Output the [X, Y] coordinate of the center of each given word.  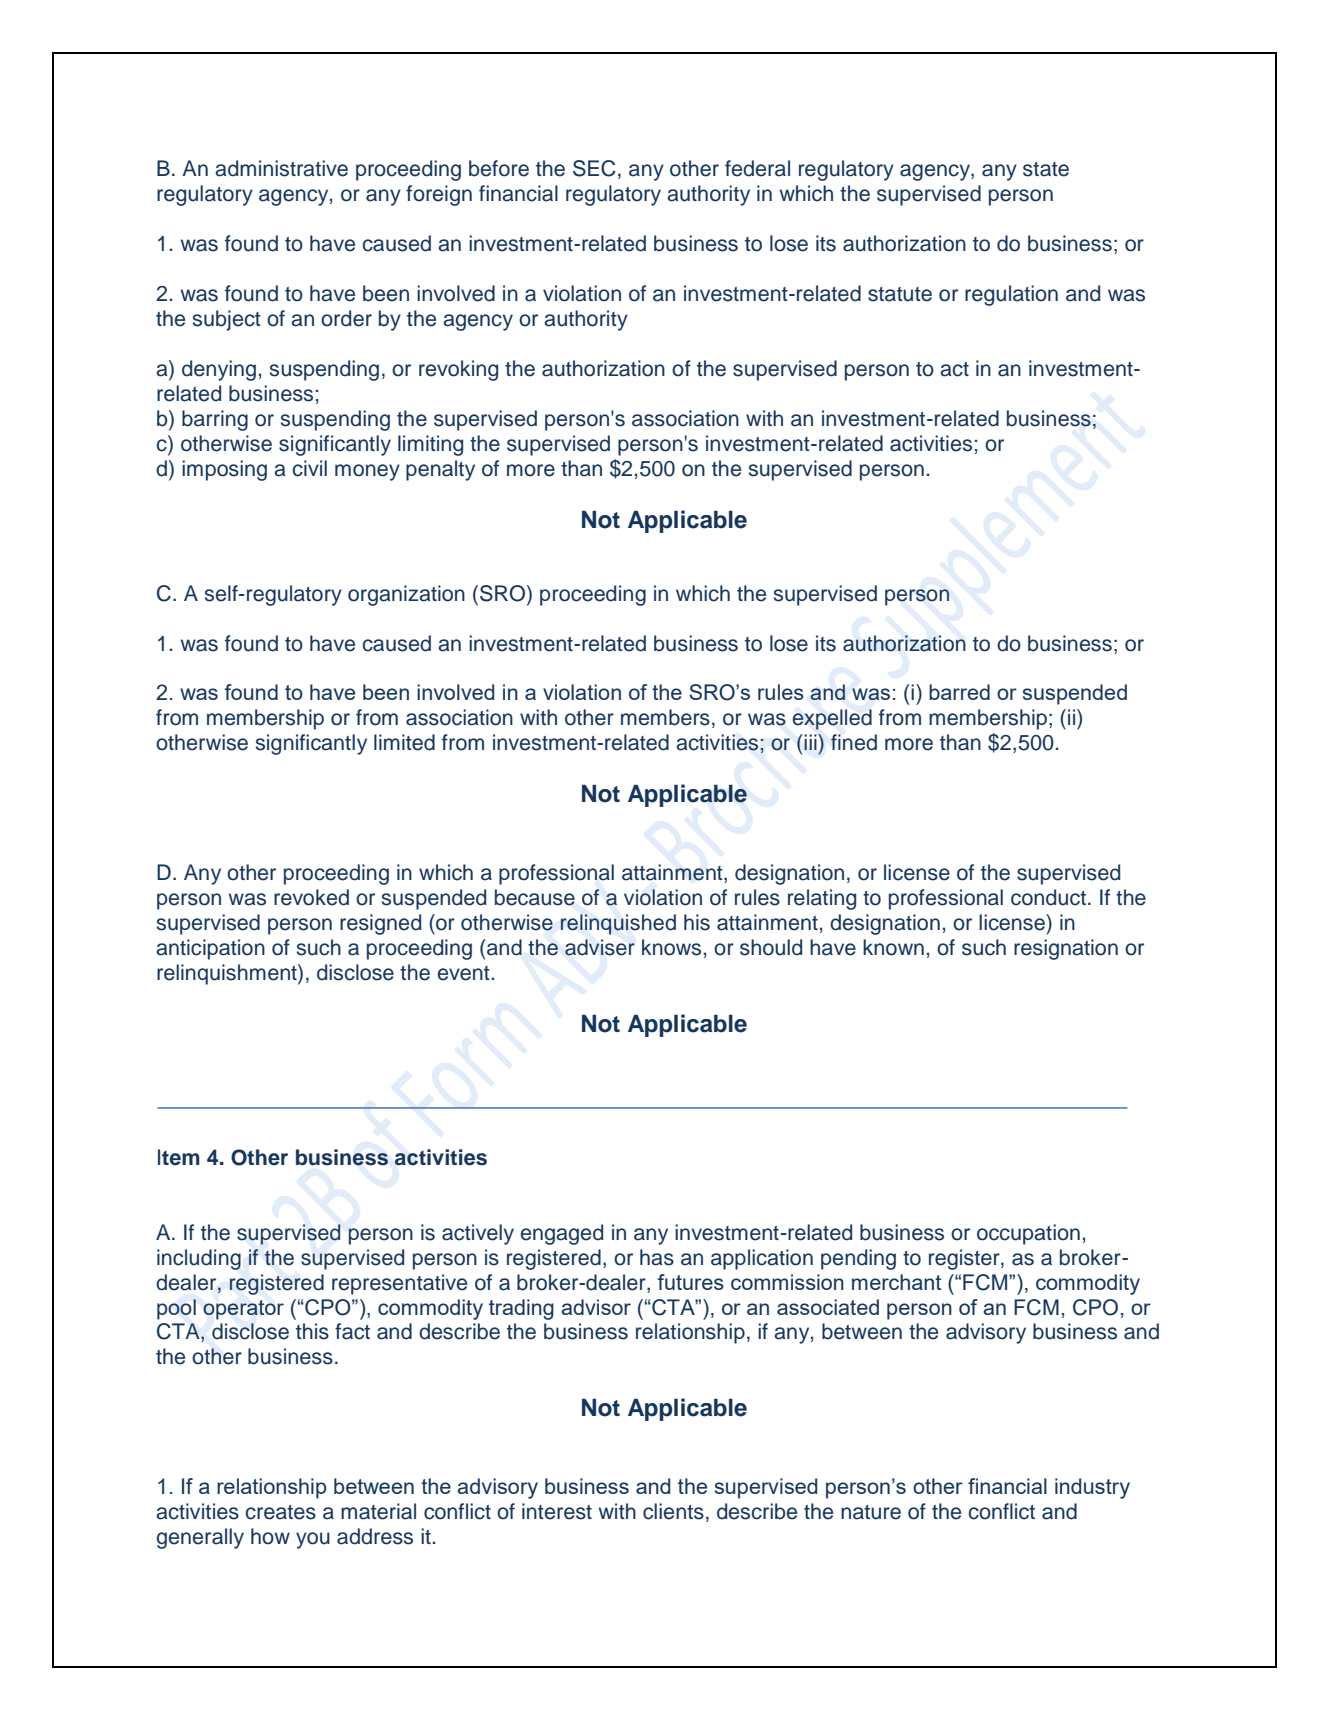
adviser [600, 947]
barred [959, 692]
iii [811, 742]
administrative [281, 168]
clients [673, 1511]
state [1046, 169]
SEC [594, 168]
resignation [1066, 949]
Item [179, 1157]
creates [281, 1512]
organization [406, 595]
